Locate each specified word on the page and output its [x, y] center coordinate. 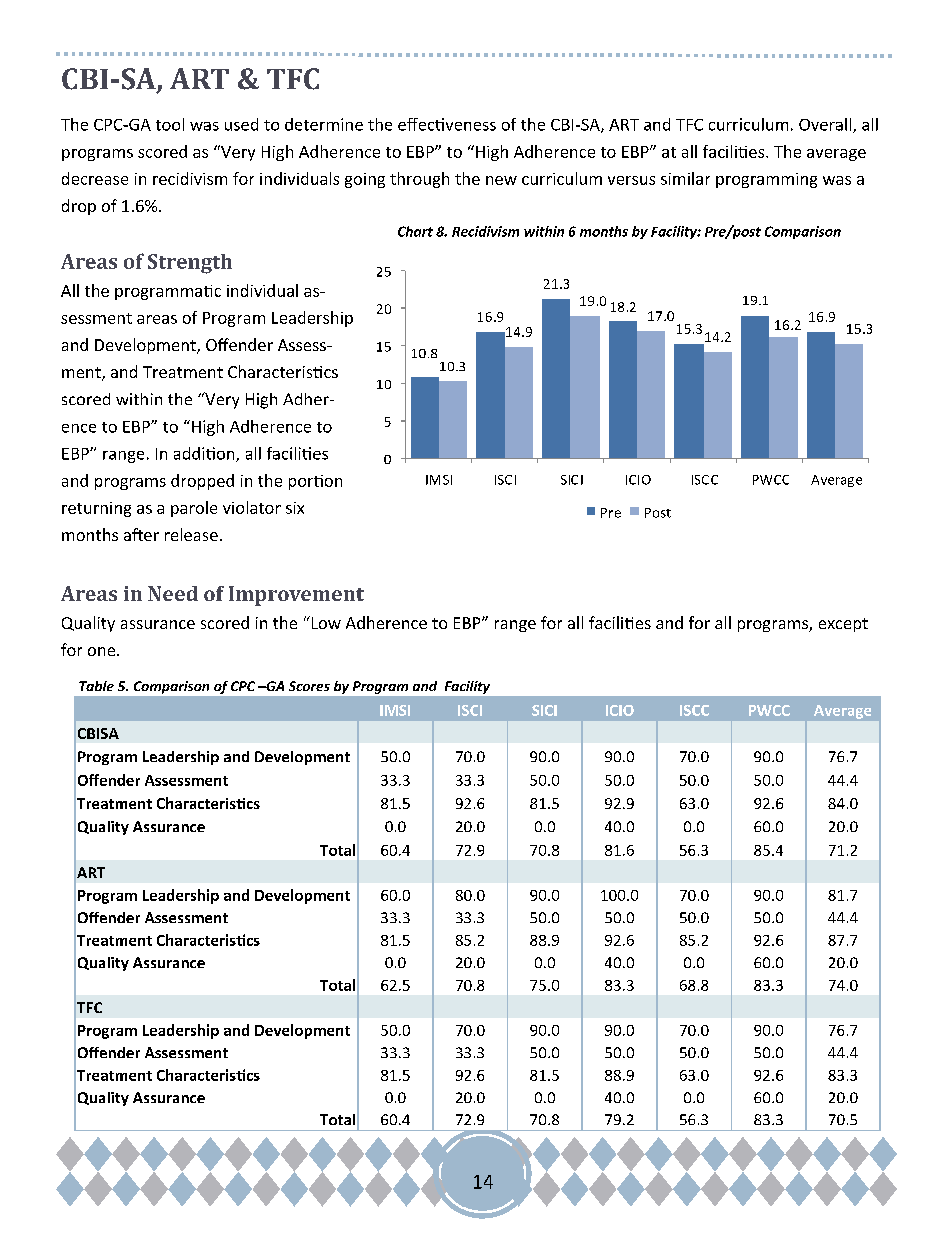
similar [685, 178]
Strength [190, 264]
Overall [826, 125]
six [295, 508]
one [103, 651]
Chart [415, 231]
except [843, 625]
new [501, 180]
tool [170, 124]
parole [194, 509]
